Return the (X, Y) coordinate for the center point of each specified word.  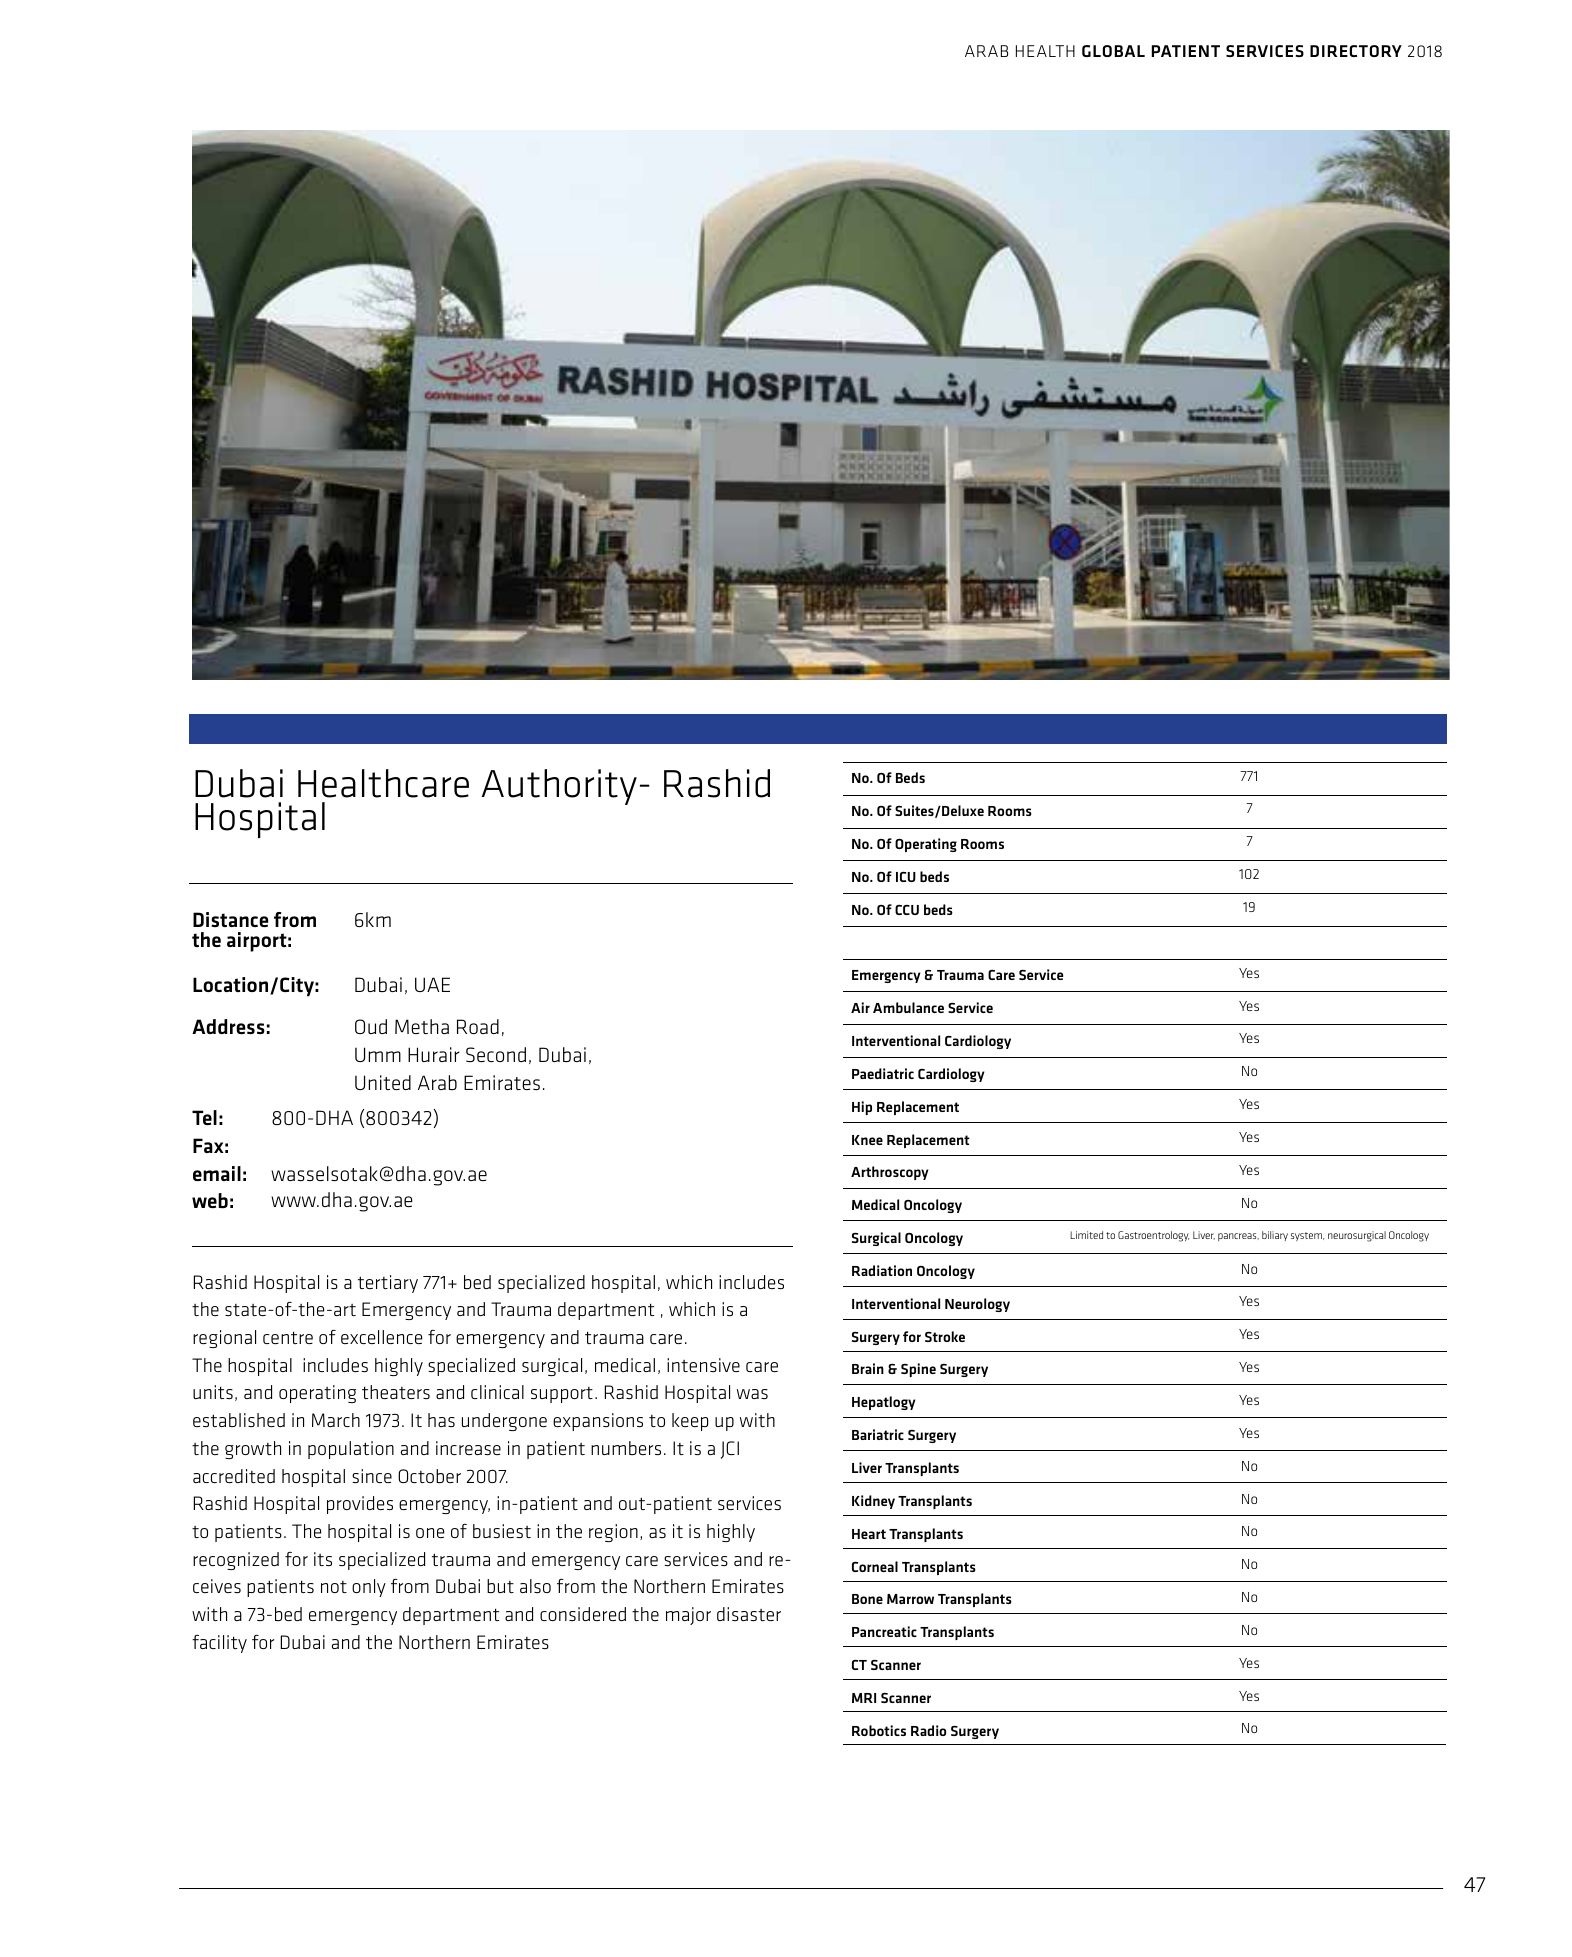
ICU (906, 877)
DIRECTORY (1356, 51)
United (383, 1082)
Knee (867, 1140)
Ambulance (908, 1007)
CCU (907, 910)
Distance (231, 919)
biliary (1275, 1236)
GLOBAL (1113, 51)
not (334, 1587)
